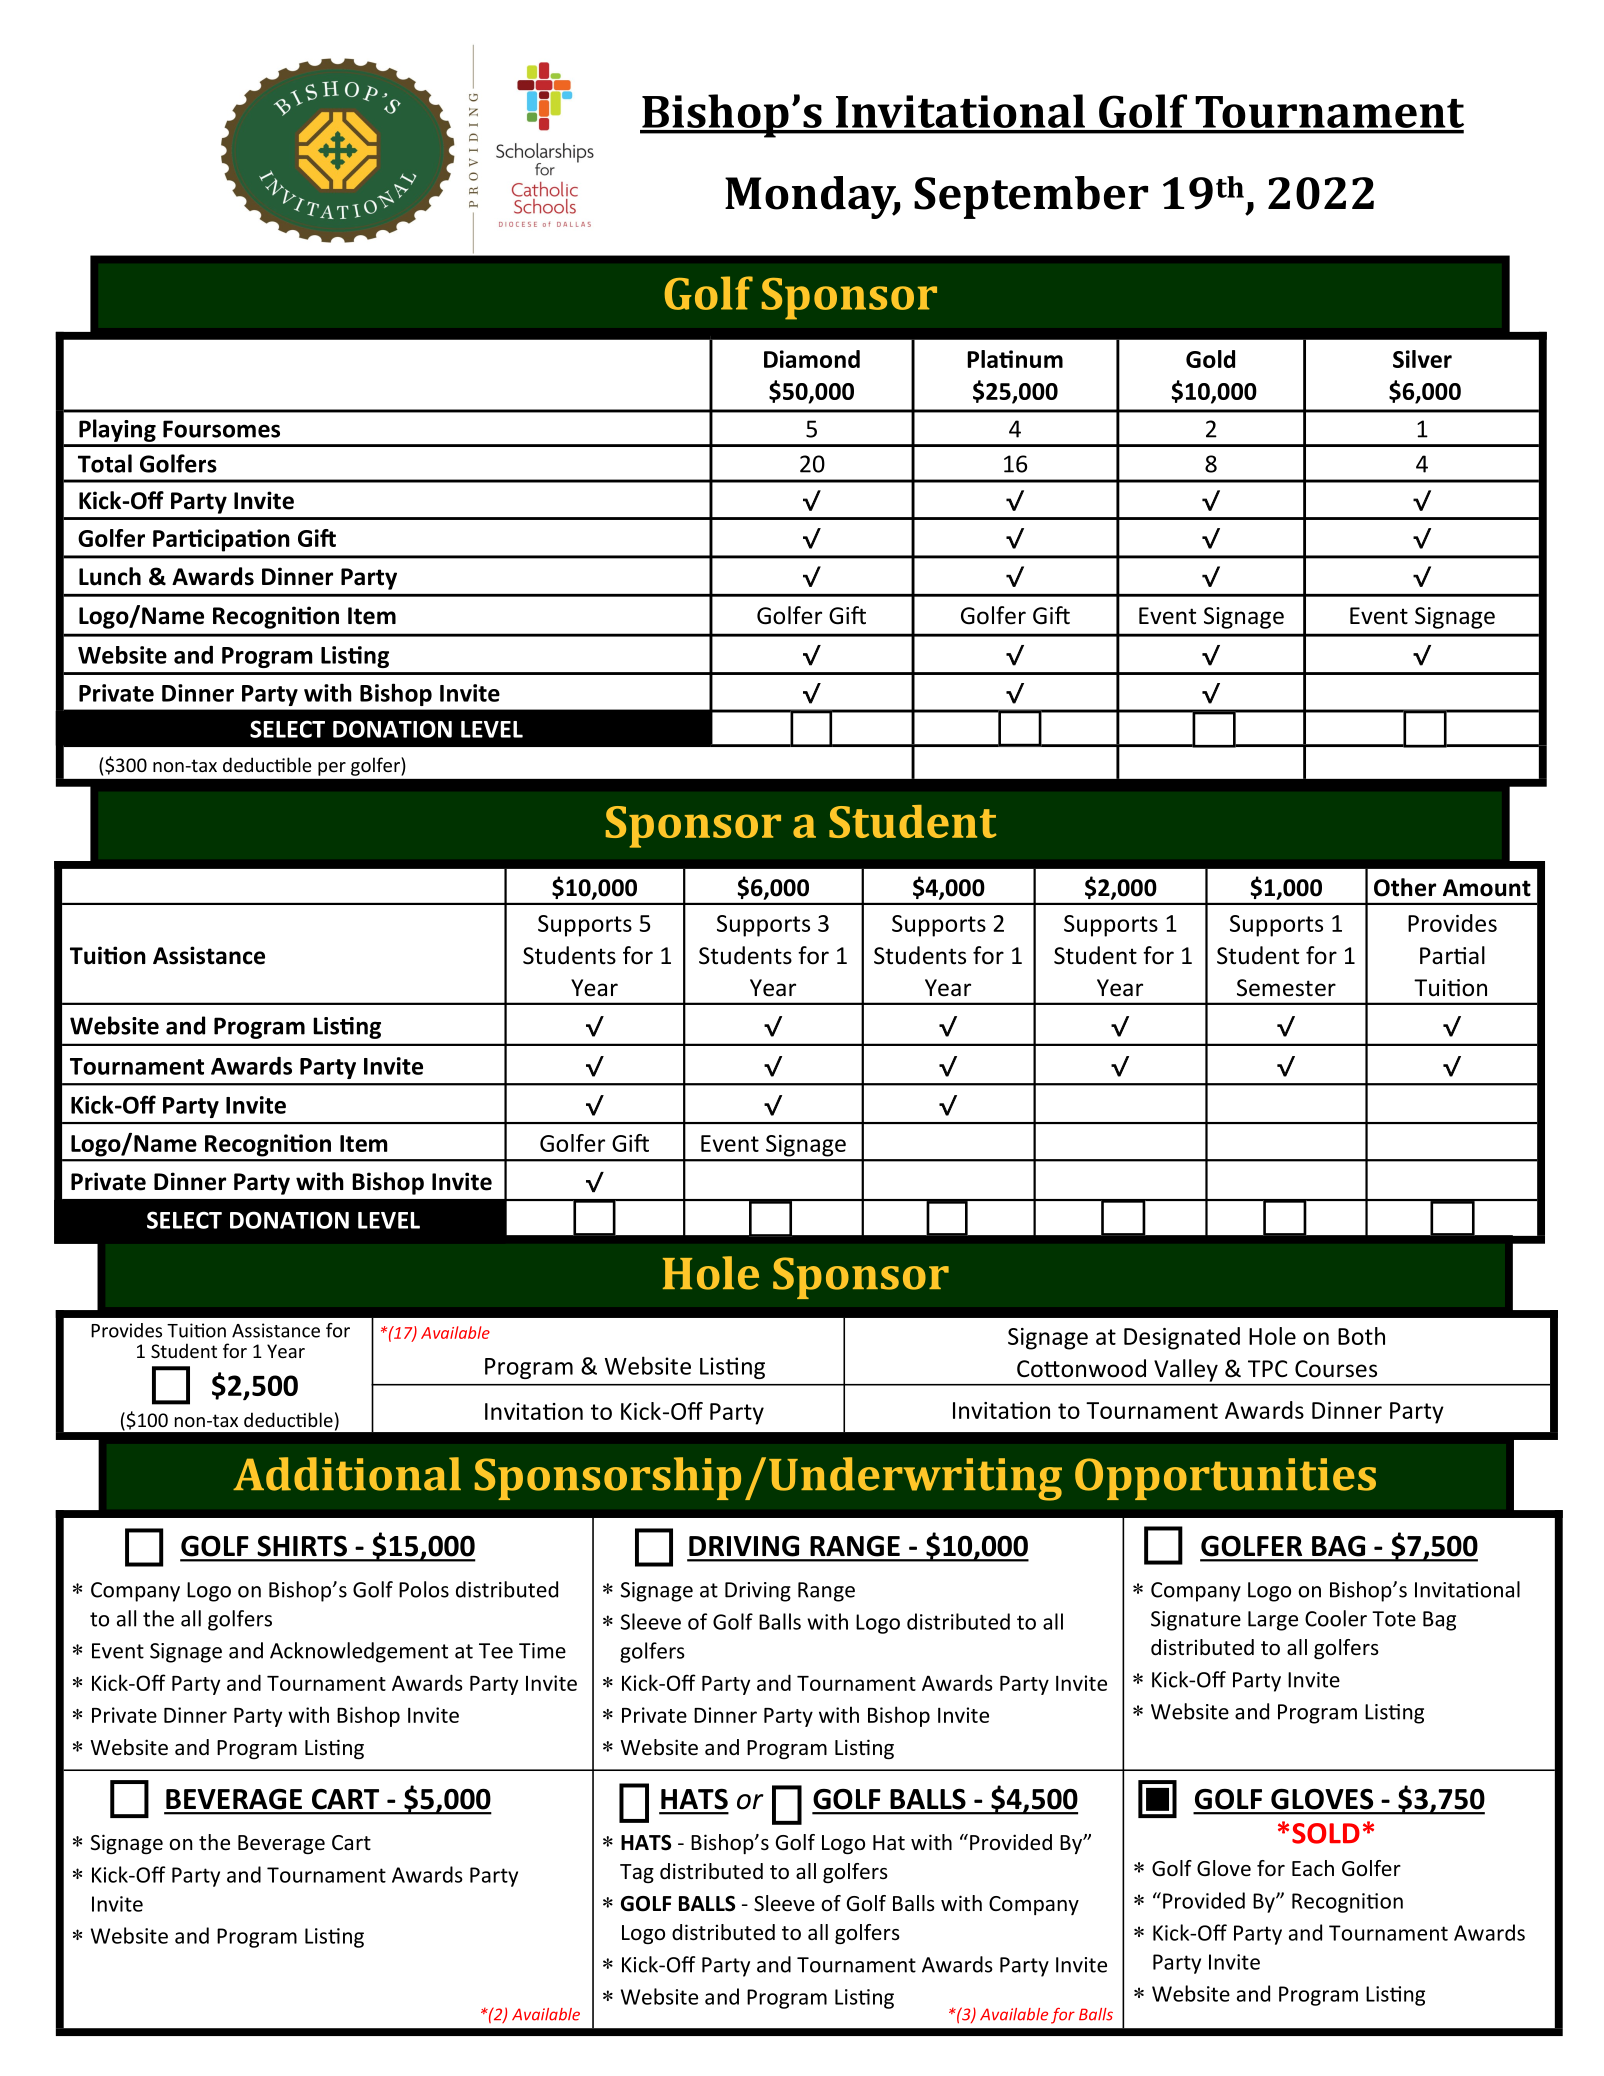 The height and width of the document is (2076, 1604). Describe the element at coordinates (221, 429) in the document. I see `Foursomes` at that location.
